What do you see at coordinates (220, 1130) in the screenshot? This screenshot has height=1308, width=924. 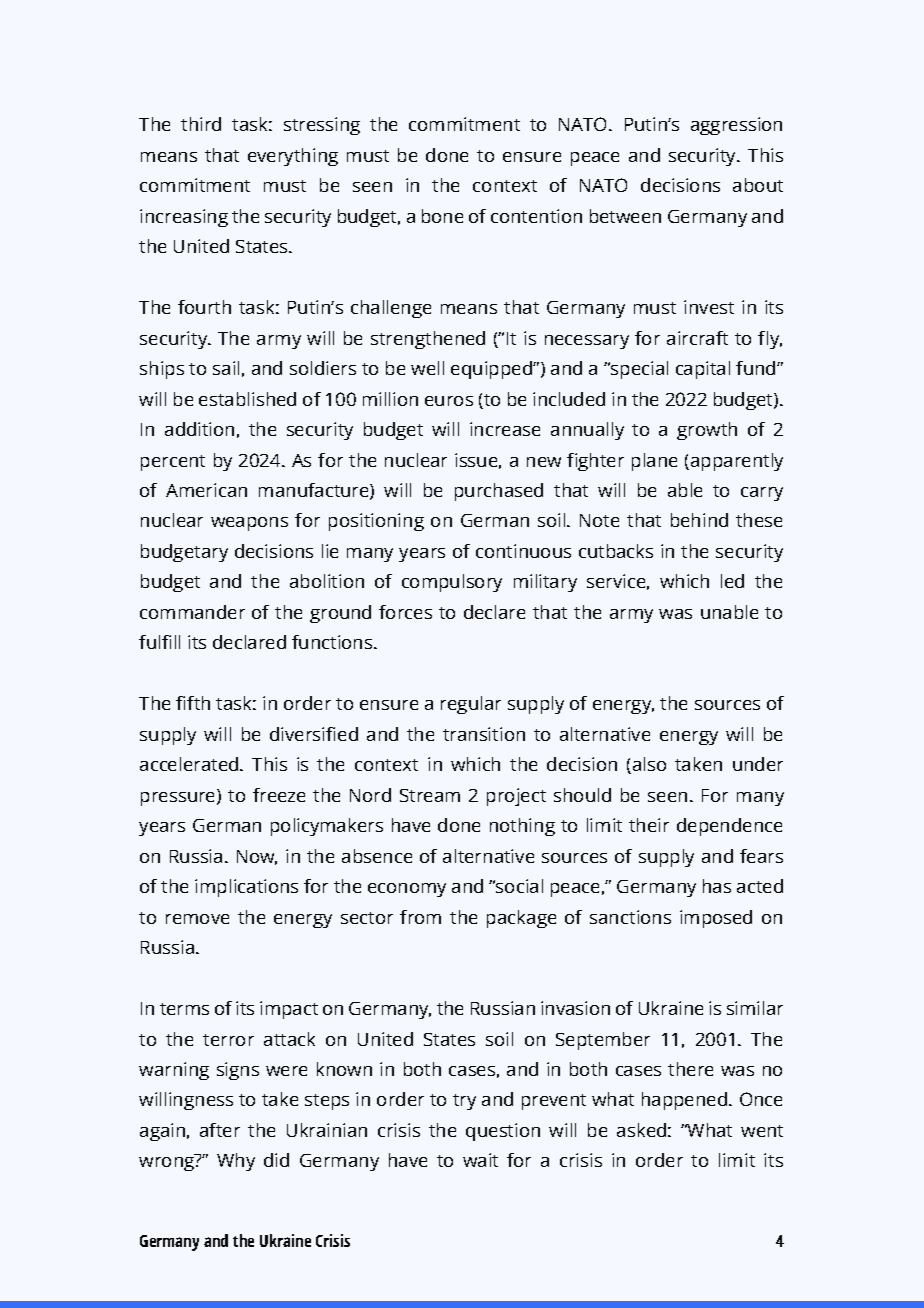 I see `after` at bounding box center [220, 1130].
